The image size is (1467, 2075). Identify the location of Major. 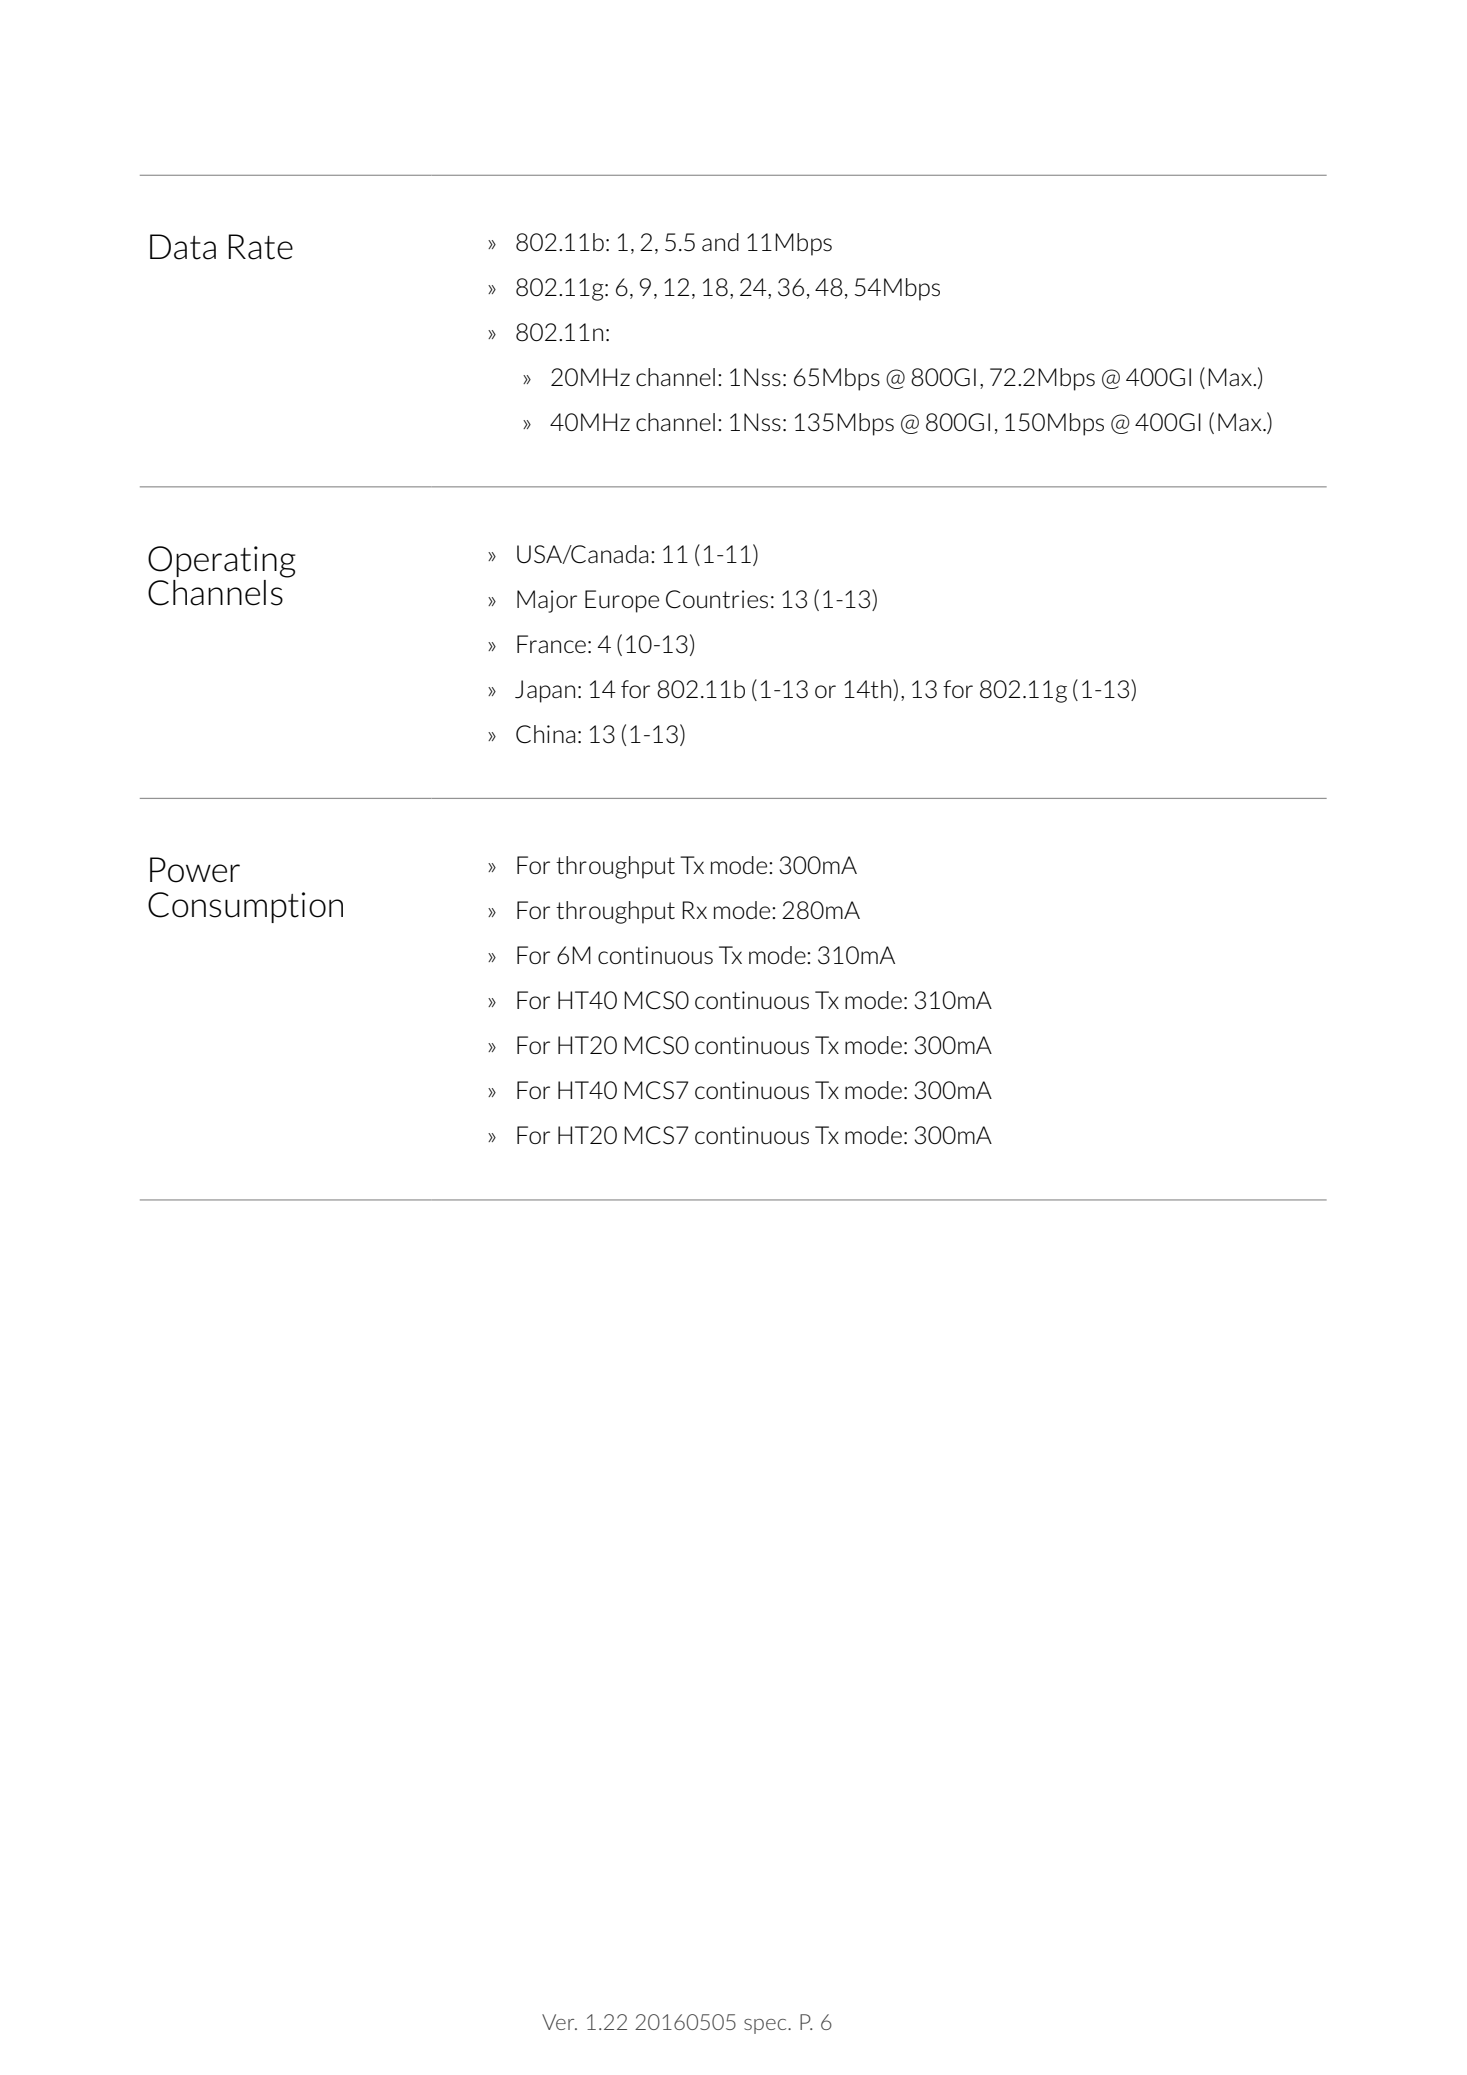
(547, 601).
